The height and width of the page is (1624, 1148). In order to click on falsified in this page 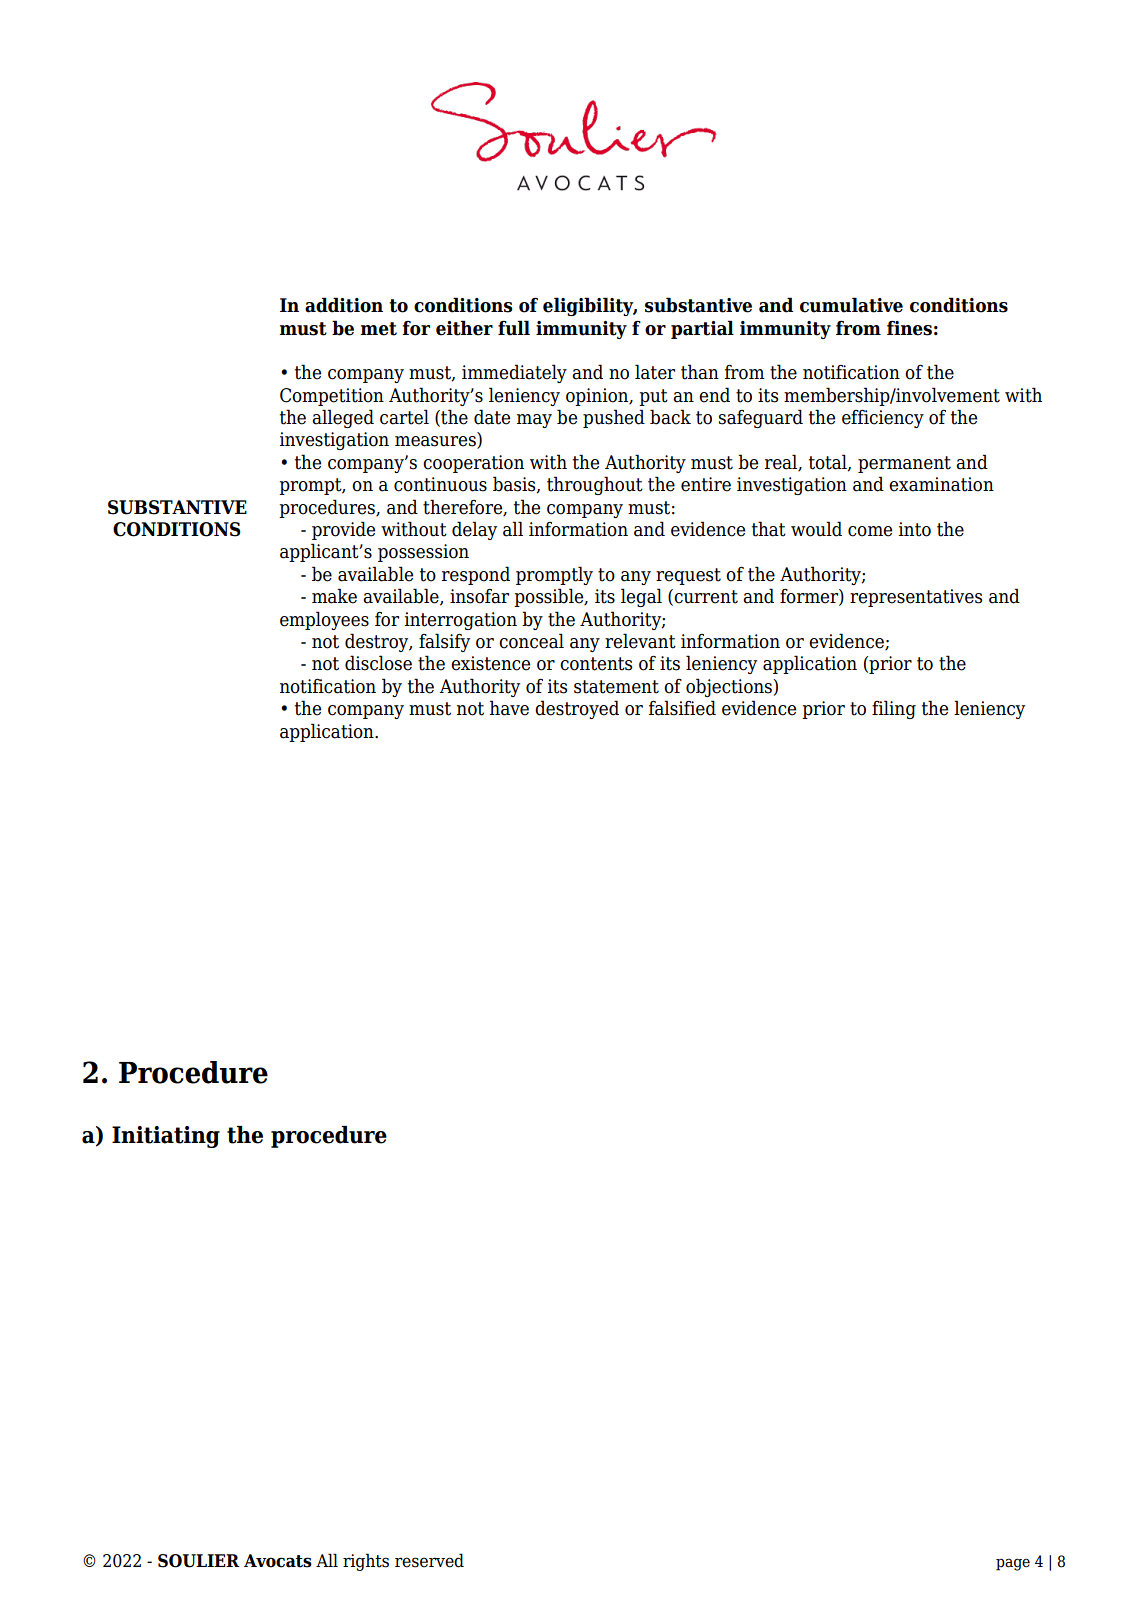, I will do `click(682, 708)`.
